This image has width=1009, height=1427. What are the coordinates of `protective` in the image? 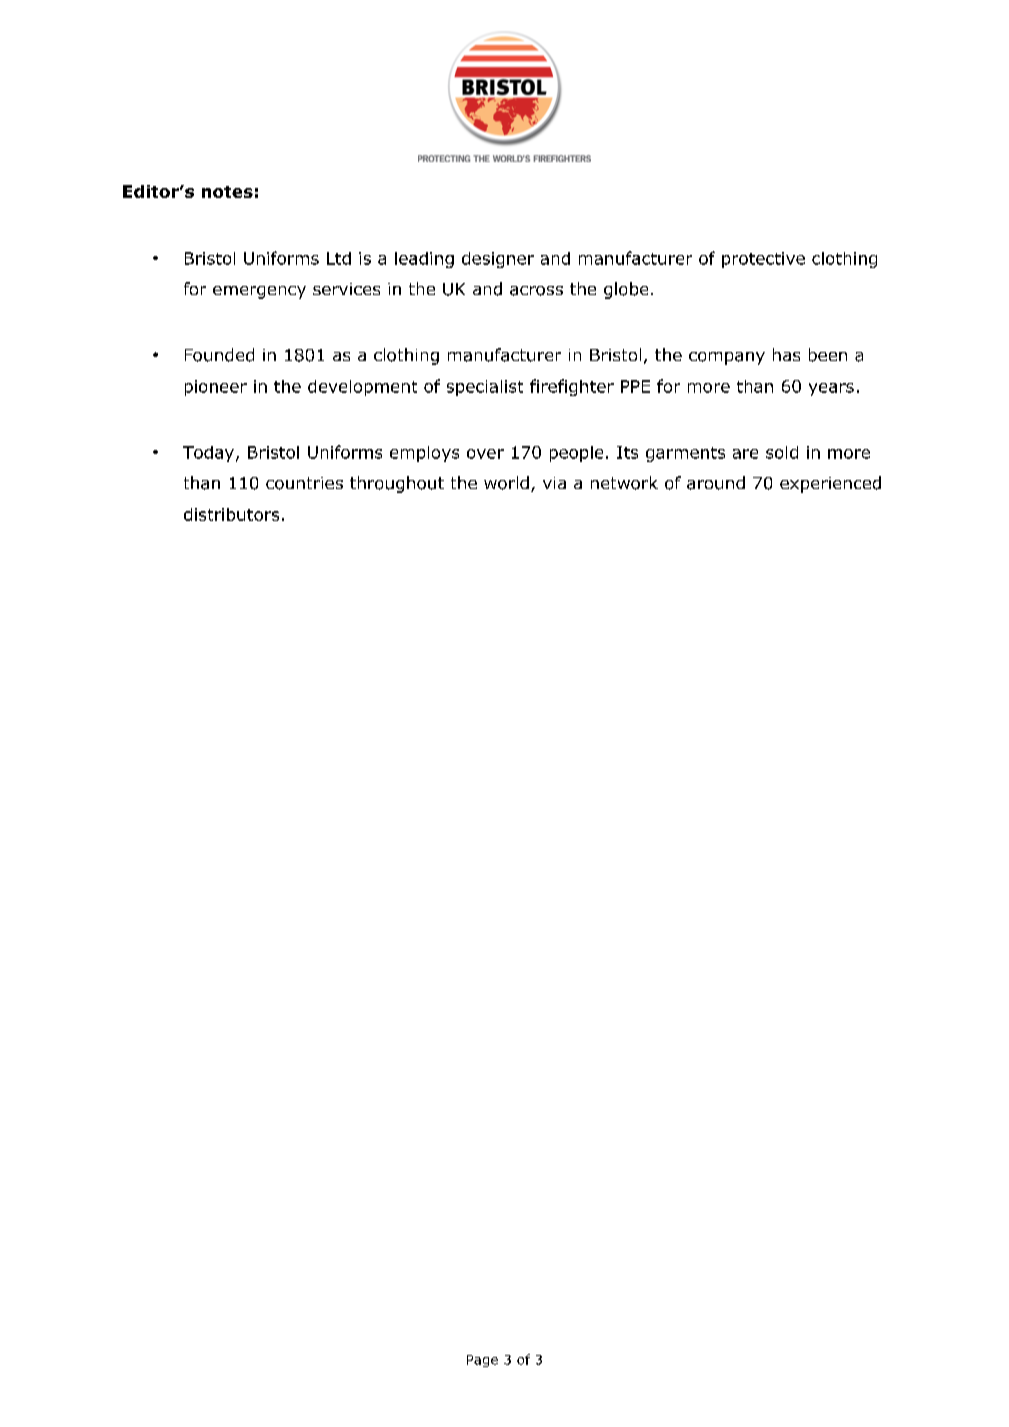 It's located at (763, 260).
